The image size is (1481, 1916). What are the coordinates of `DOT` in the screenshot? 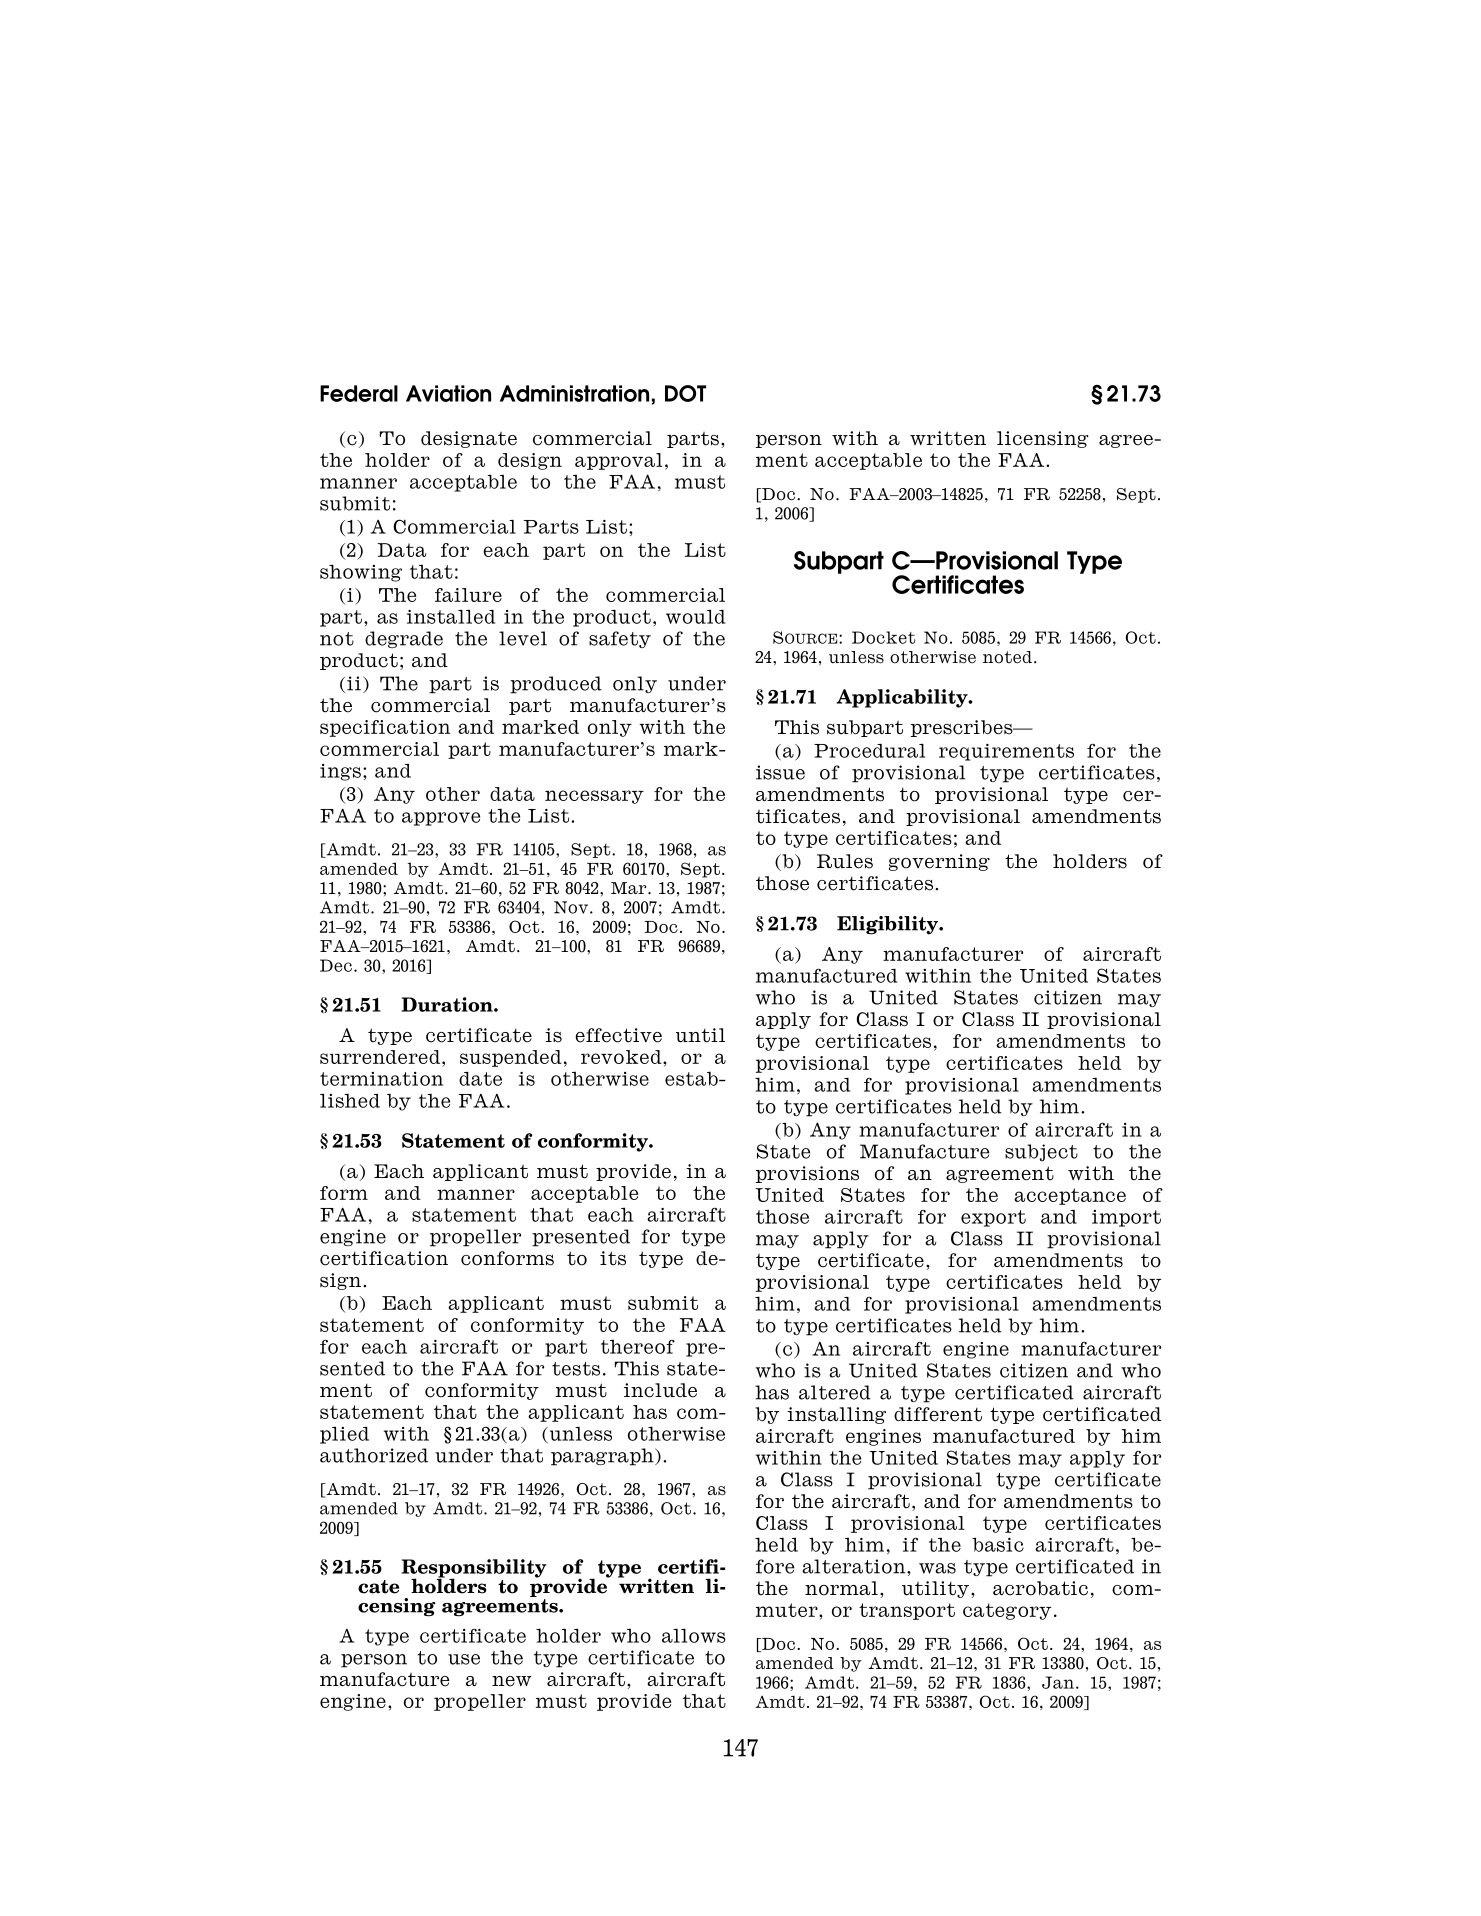 It's located at (685, 393).
